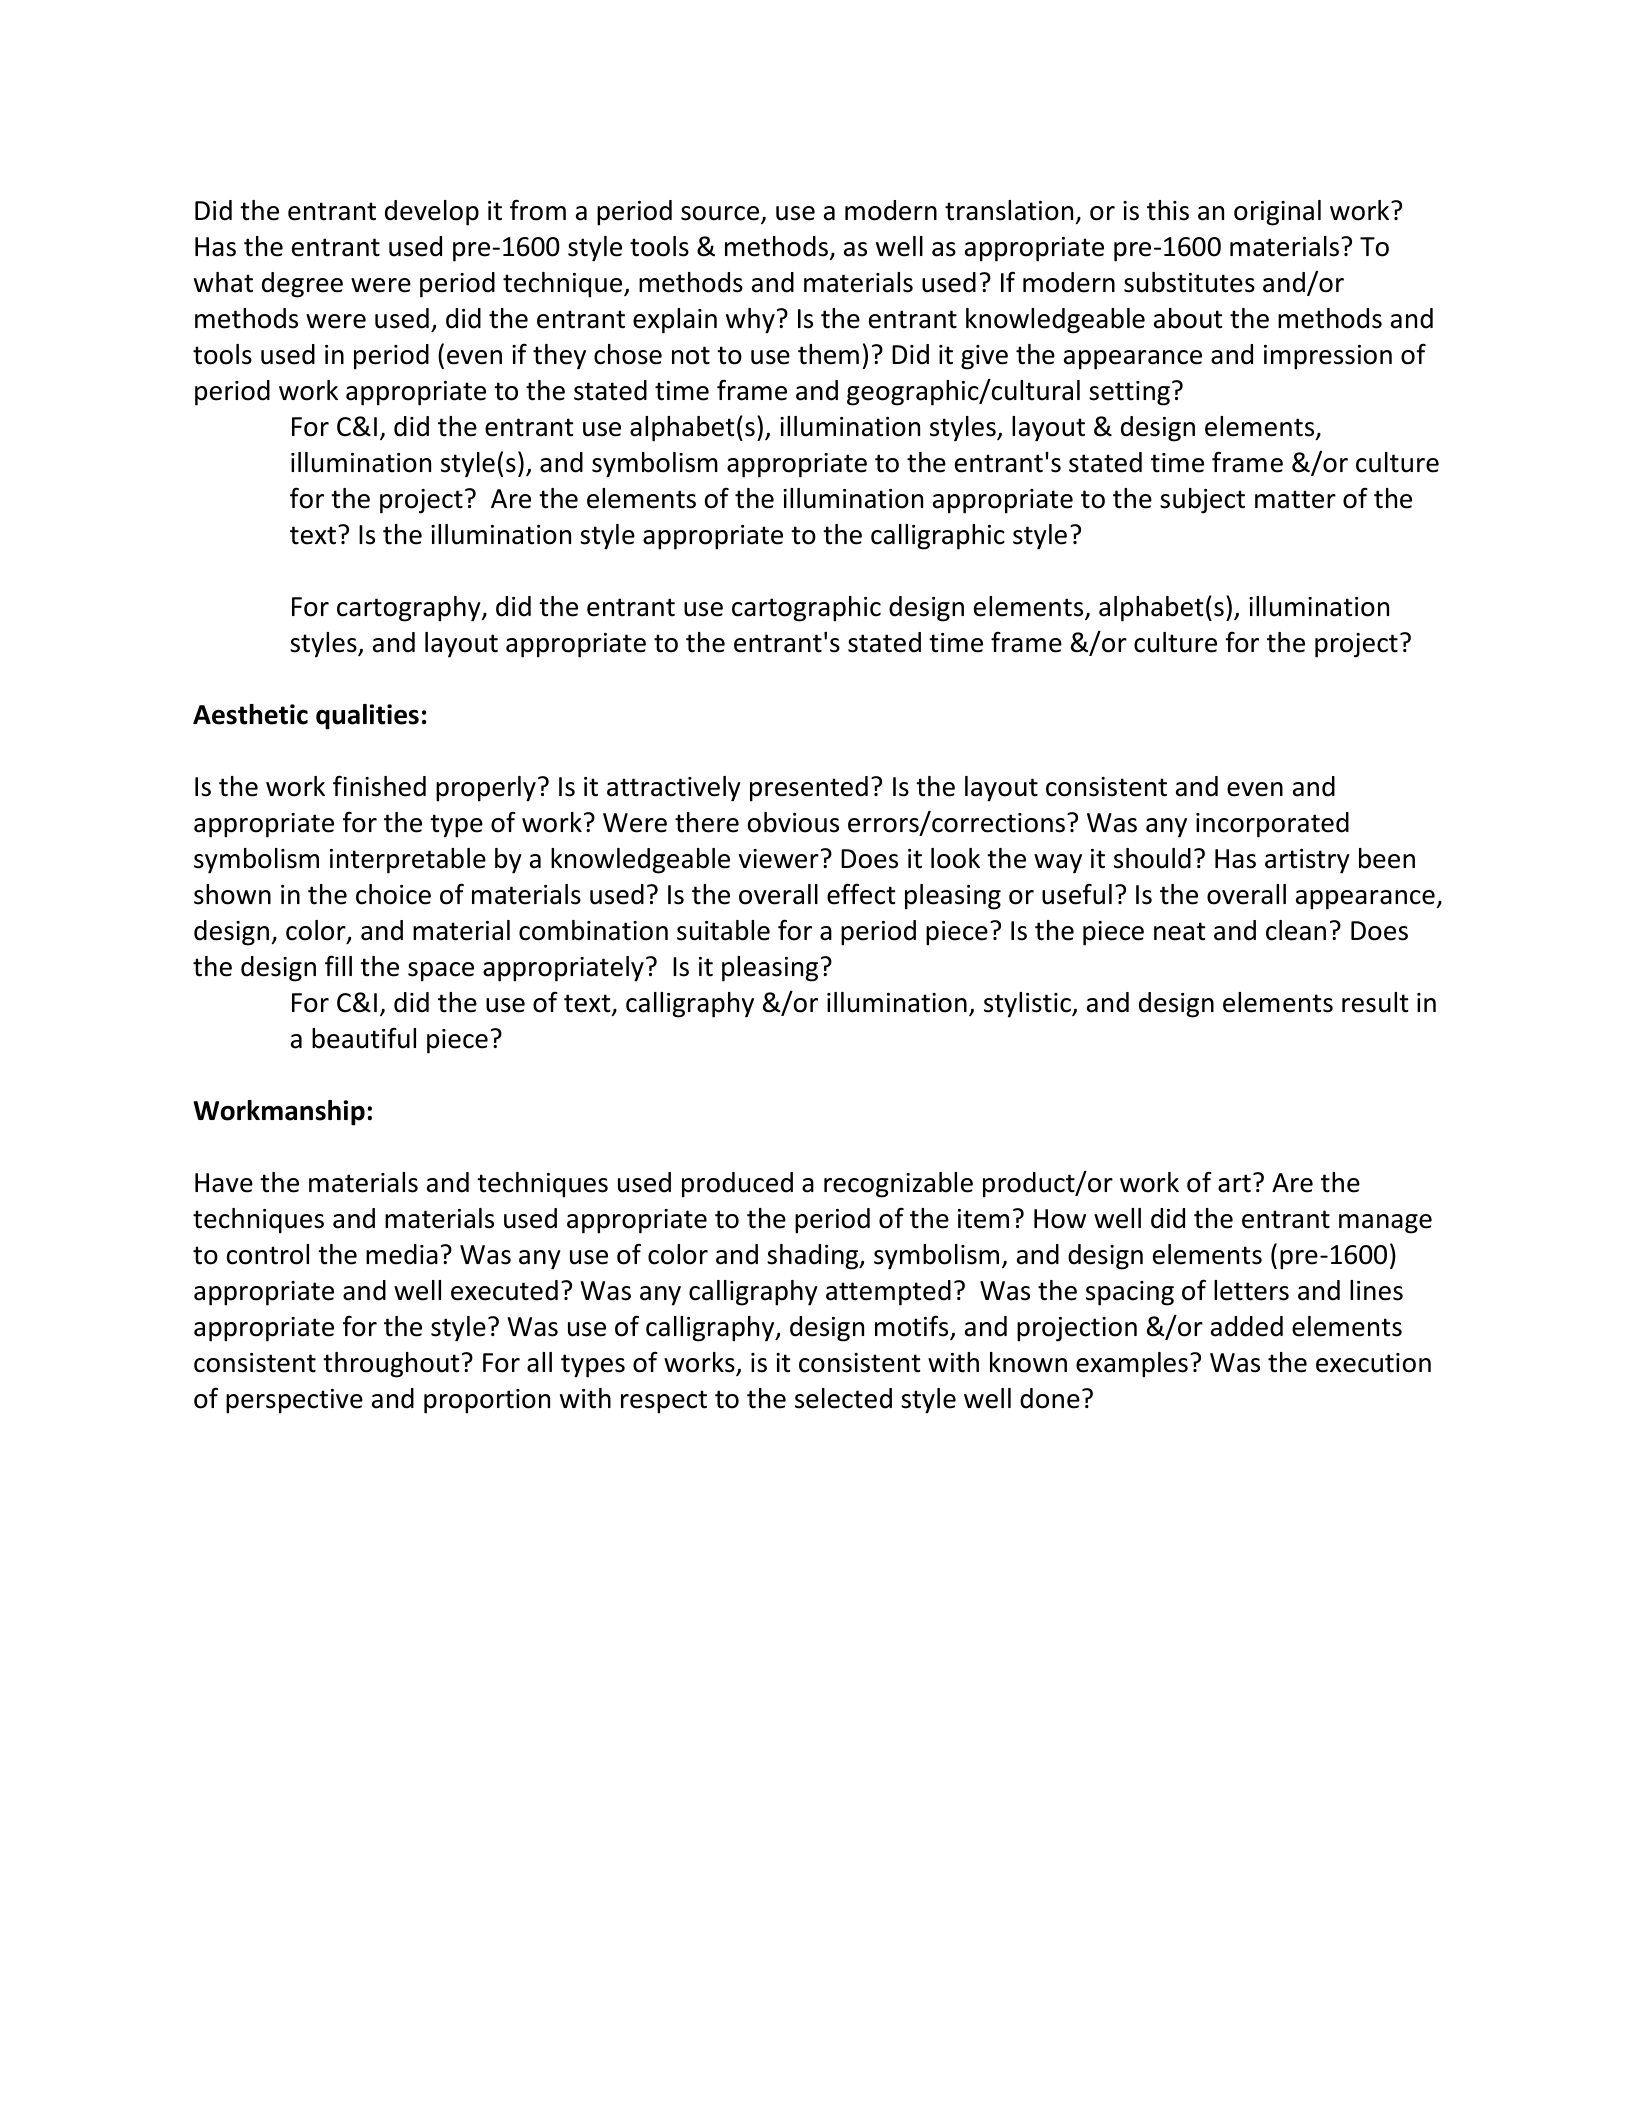 Image resolution: width=1641 pixels, height=2123 pixels. Describe the element at coordinates (809, 789) in the document. I see `presented` at that location.
